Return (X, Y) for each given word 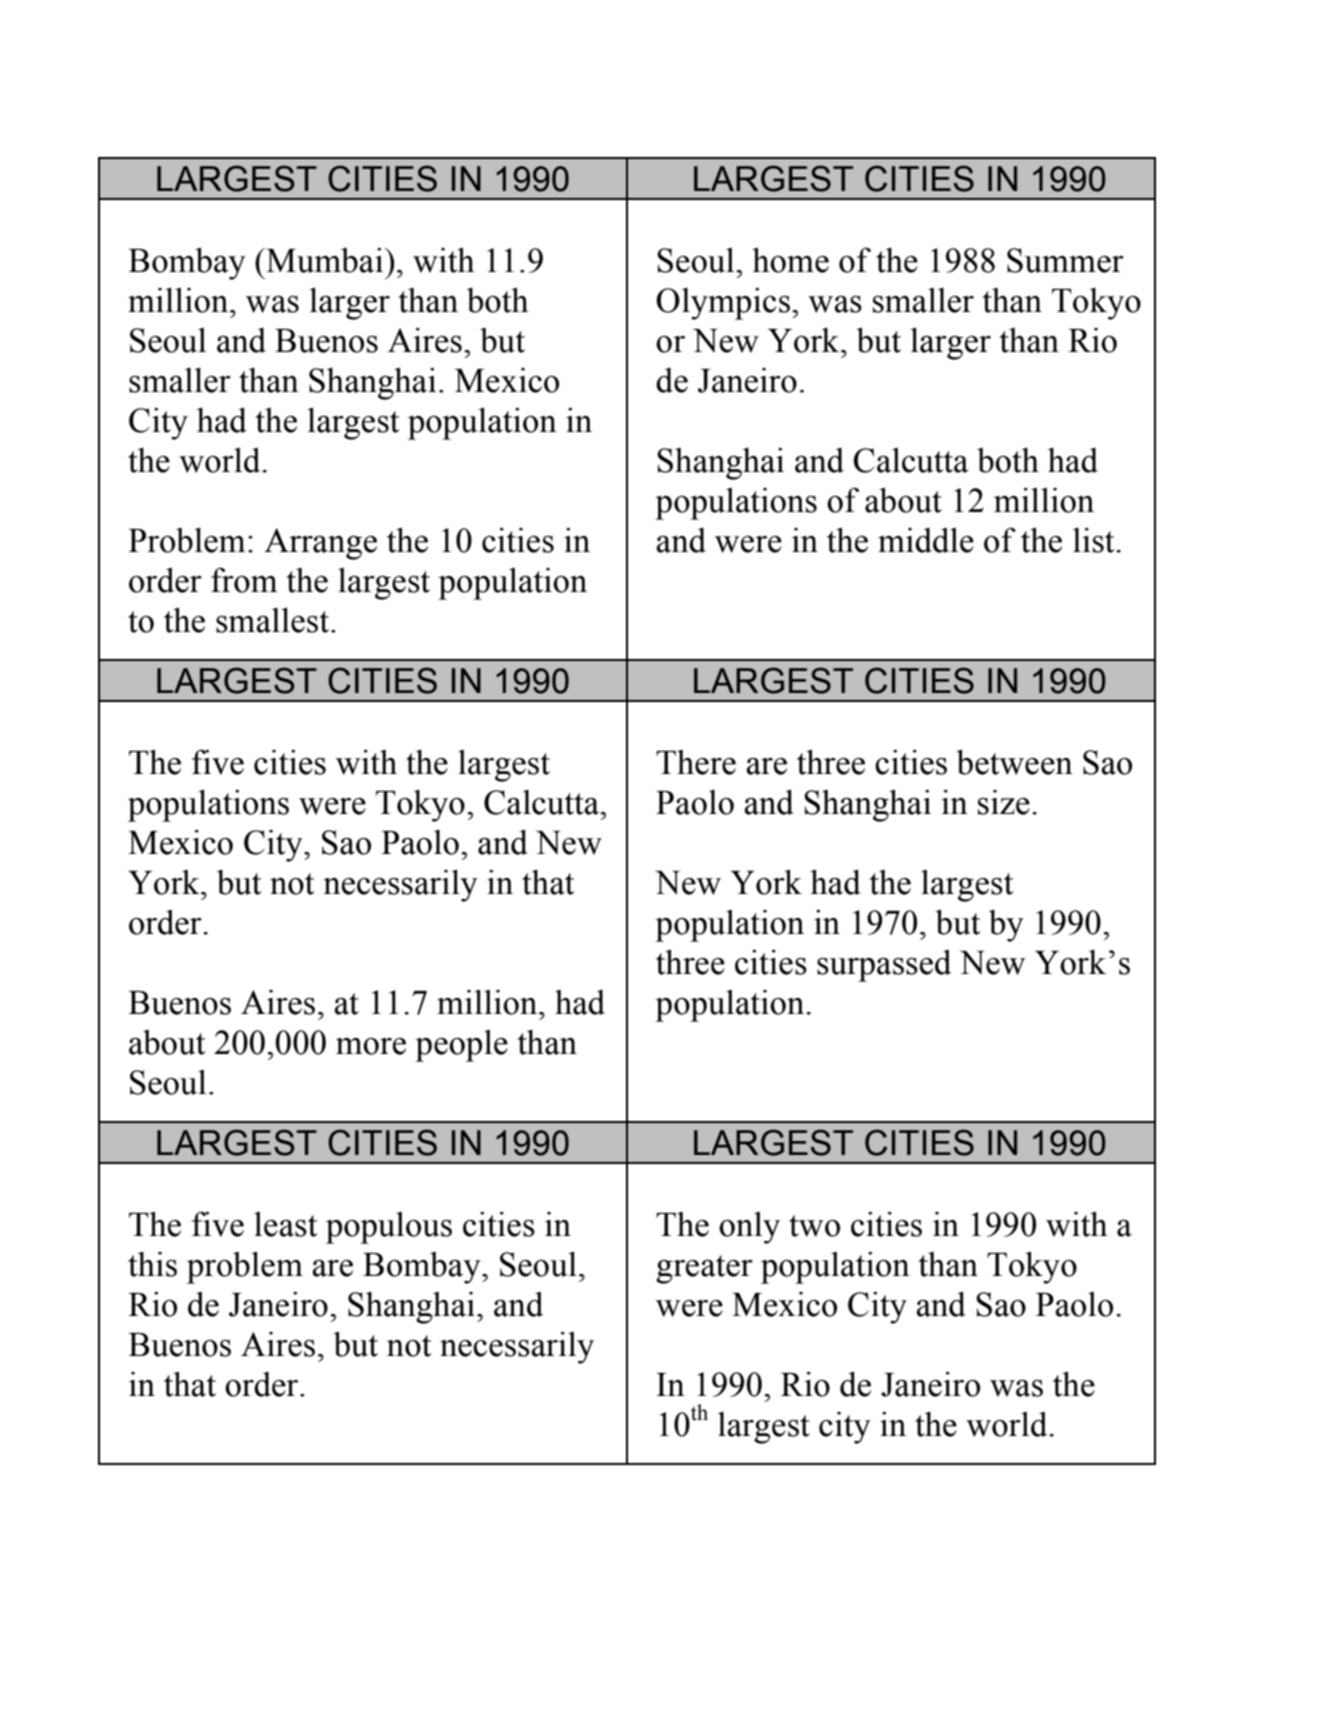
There (696, 762)
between (1014, 762)
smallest (274, 620)
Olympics (723, 304)
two (814, 1226)
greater (704, 1269)
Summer (1065, 260)
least (285, 1224)
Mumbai (325, 260)
